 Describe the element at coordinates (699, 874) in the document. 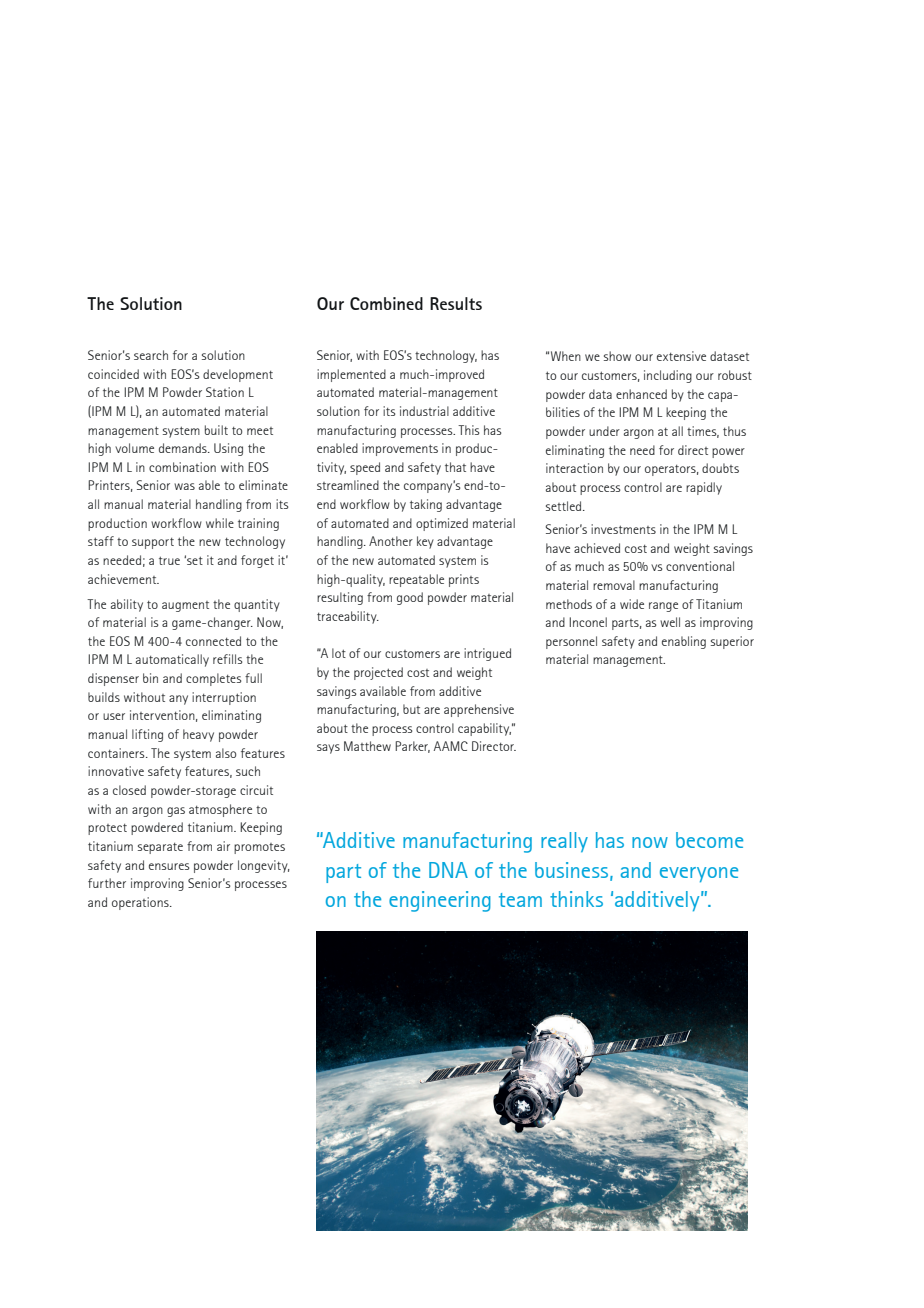

I see `everyone` at that location.
